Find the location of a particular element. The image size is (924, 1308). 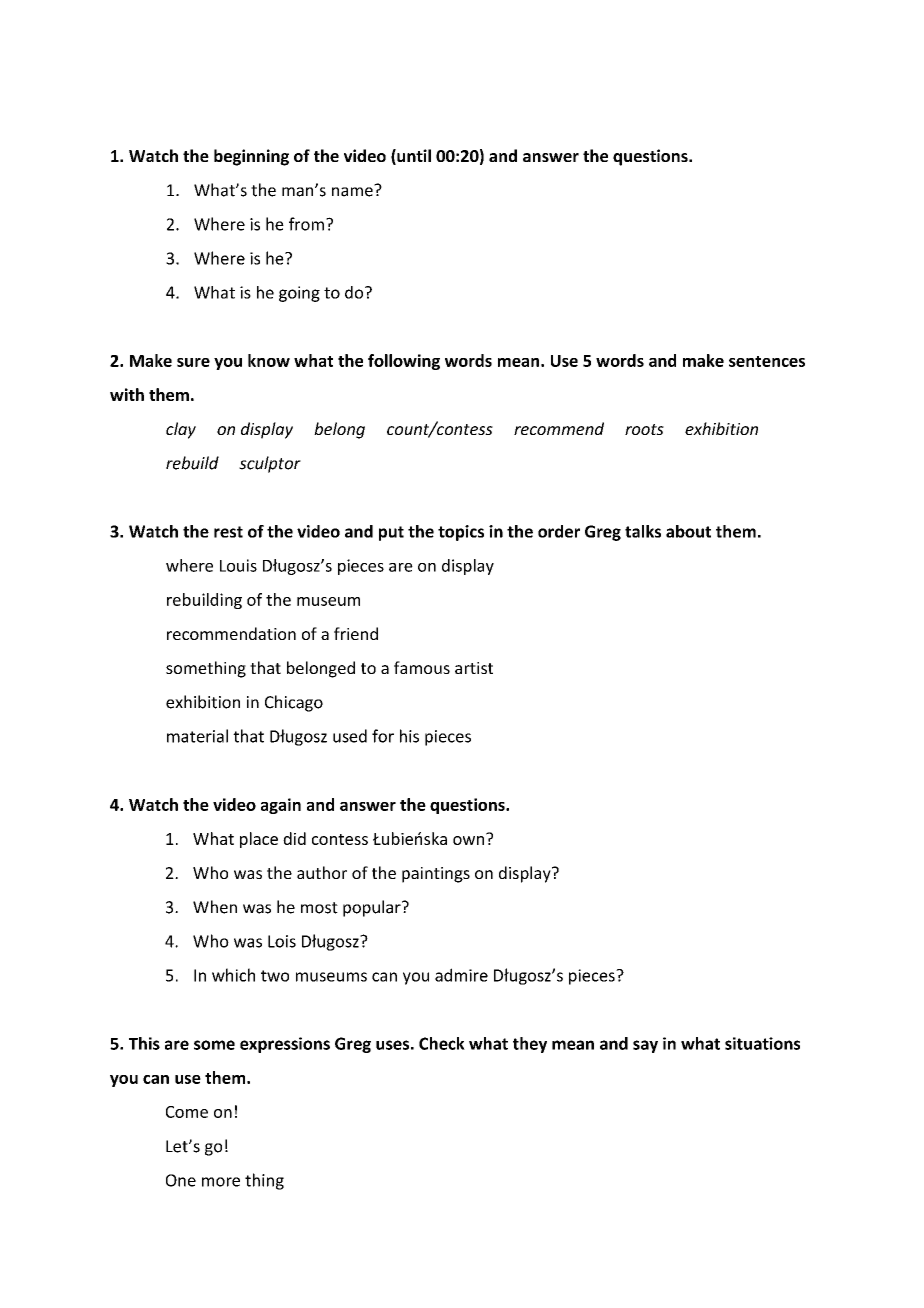

Check is located at coordinates (442, 1043).
